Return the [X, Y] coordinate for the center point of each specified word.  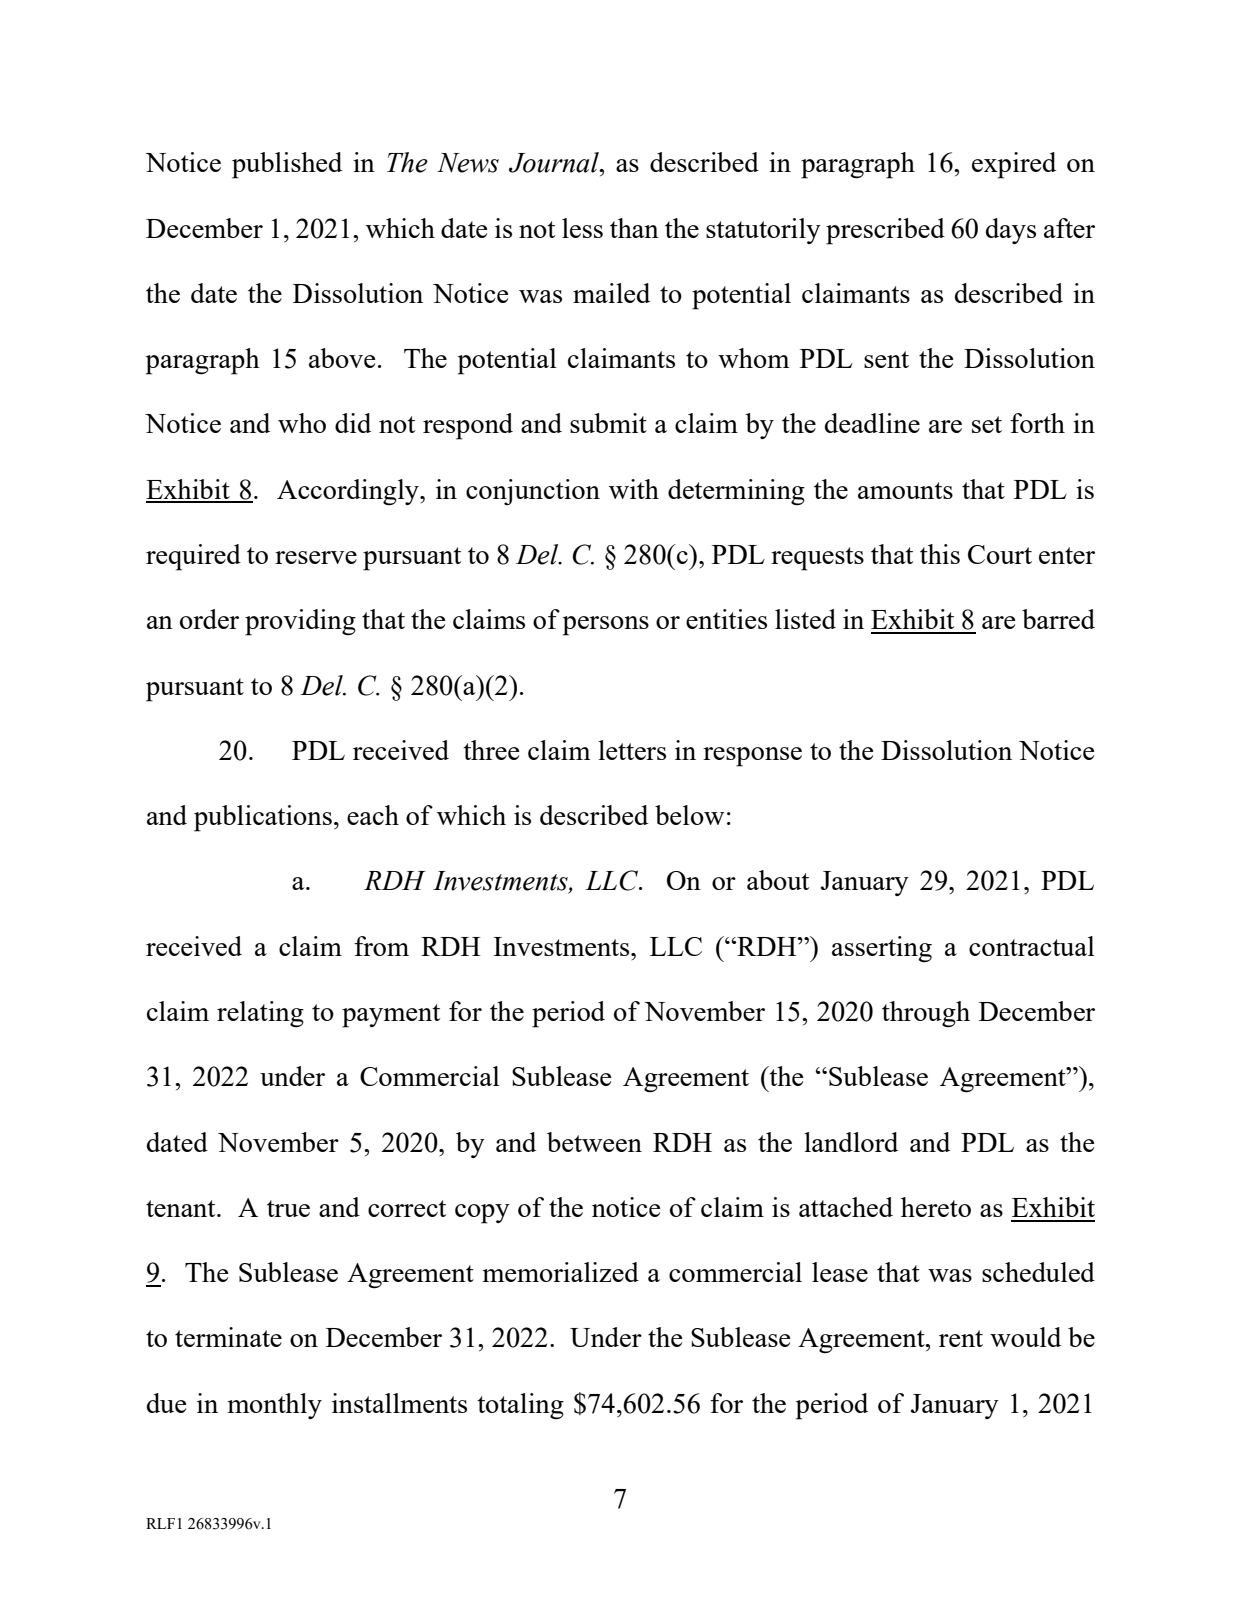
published [287, 165]
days [1011, 231]
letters [632, 750]
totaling [520, 1406]
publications [263, 818]
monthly [274, 1406]
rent [961, 1338]
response [752, 757]
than [634, 228]
